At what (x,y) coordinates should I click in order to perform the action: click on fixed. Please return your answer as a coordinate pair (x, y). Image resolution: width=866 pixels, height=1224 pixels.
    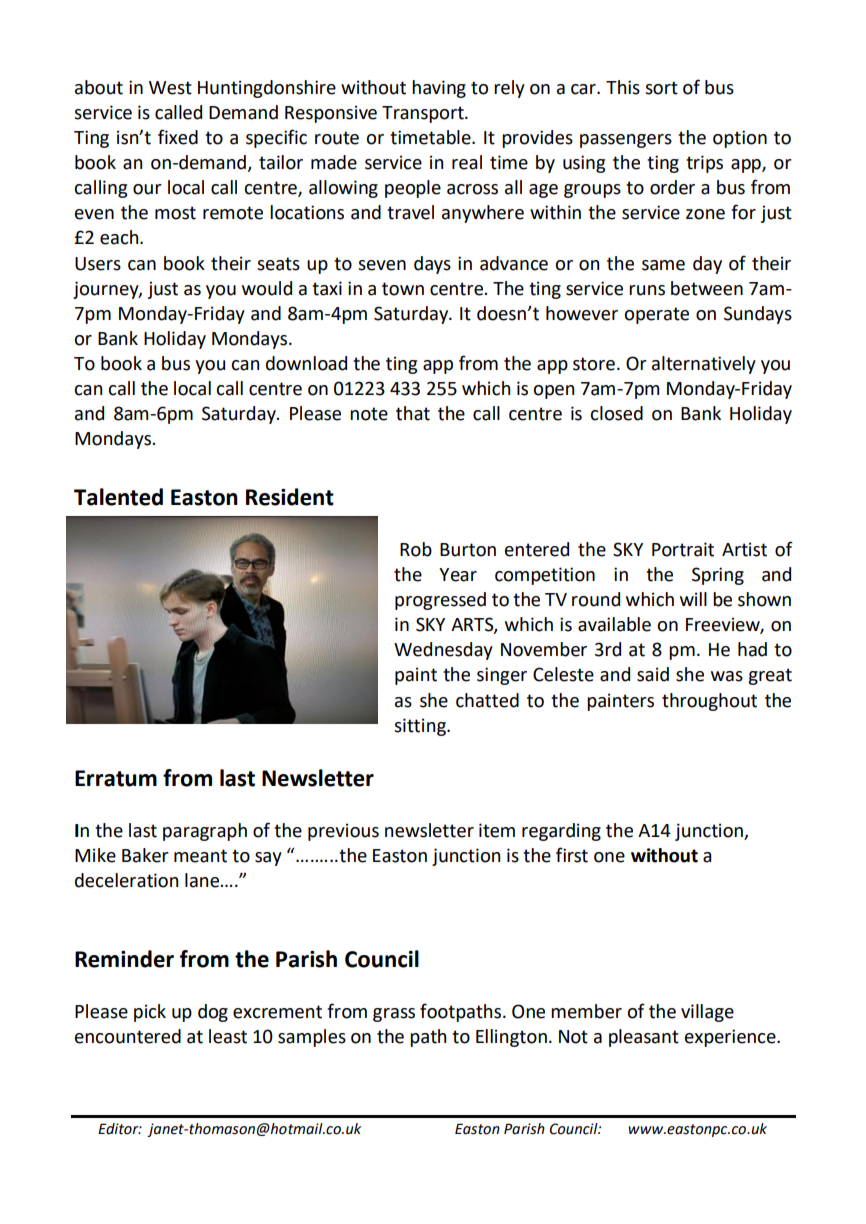
    Looking at the image, I should click on (178, 137).
